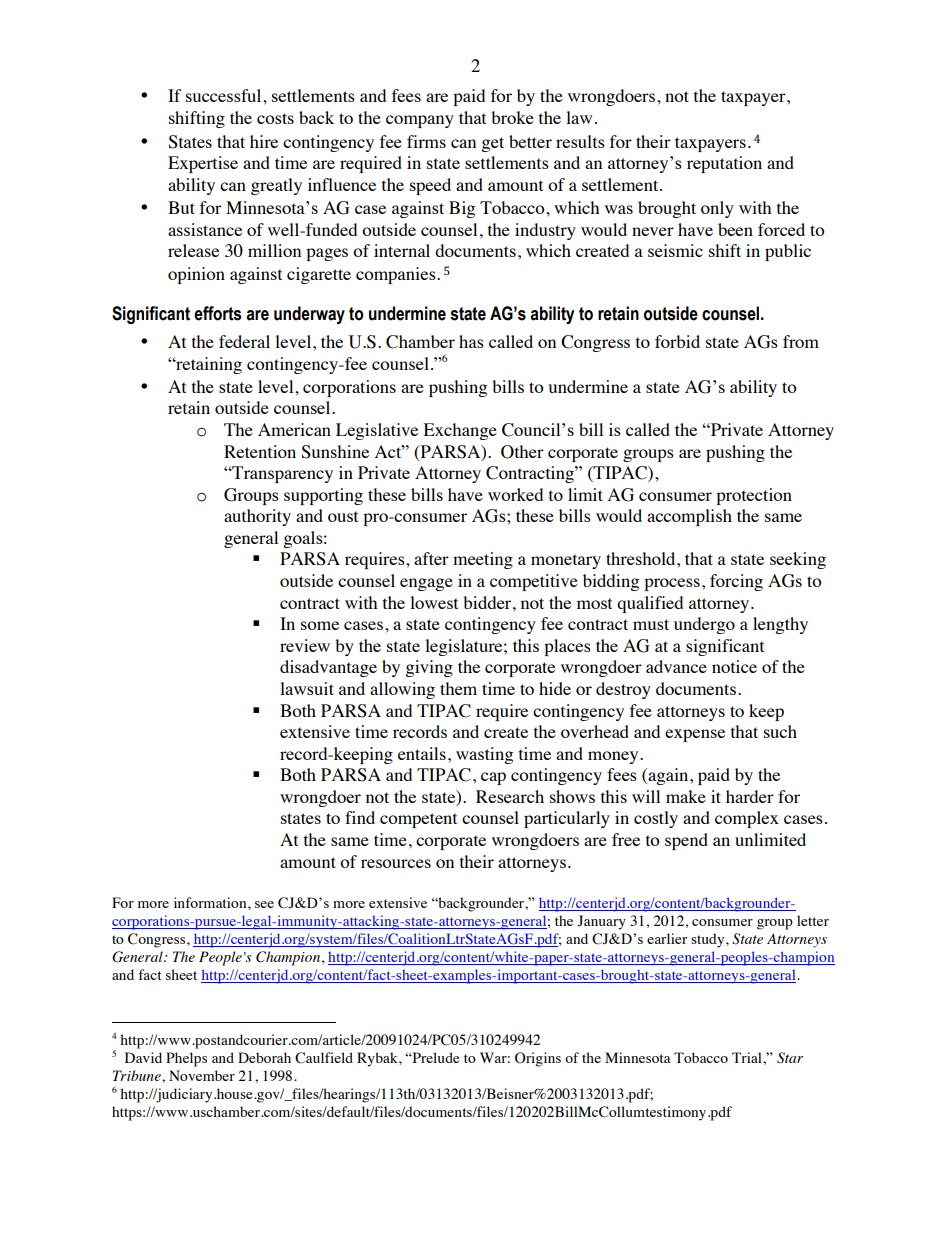 The width and height of the document is (952, 1233). Describe the element at coordinates (488, 602) in the document. I see `bidder` at that location.
